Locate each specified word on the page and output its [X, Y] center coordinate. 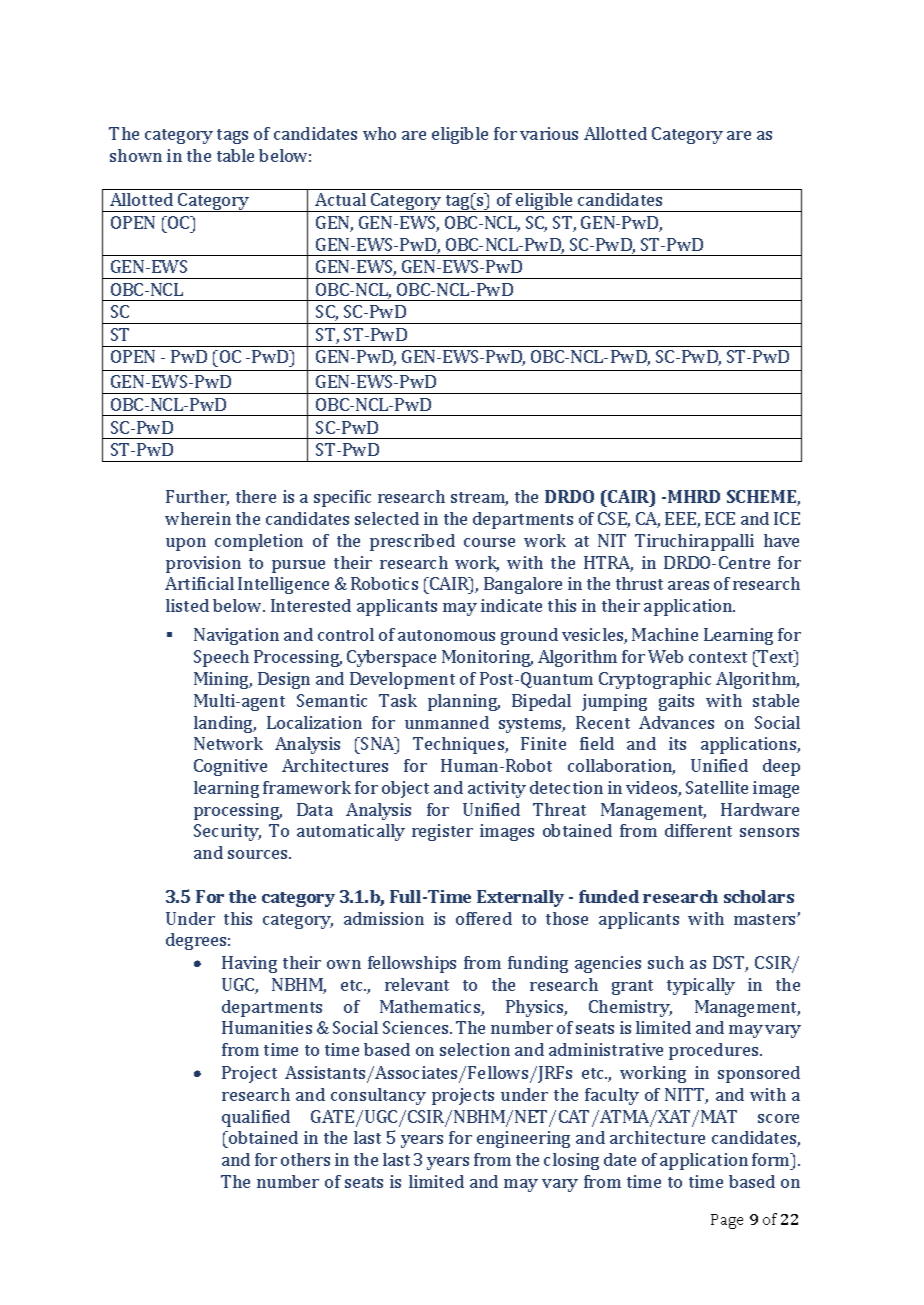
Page [727, 1221]
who [379, 133]
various [549, 133]
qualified [256, 1118]
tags [232, 136]
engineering [523, 1139]
